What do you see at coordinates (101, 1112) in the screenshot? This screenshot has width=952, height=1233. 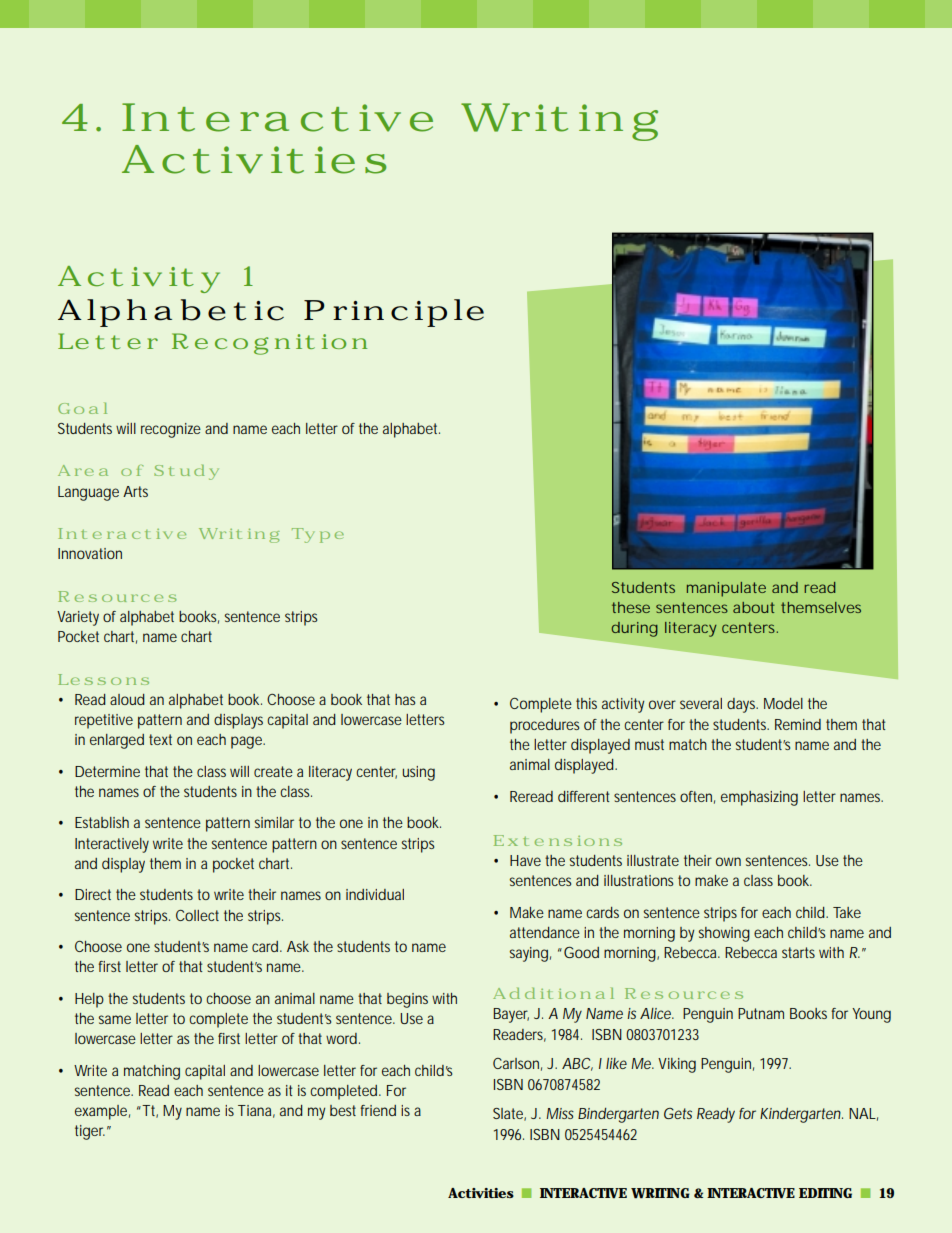 I see `example` at bounding box center [101, 1112].
